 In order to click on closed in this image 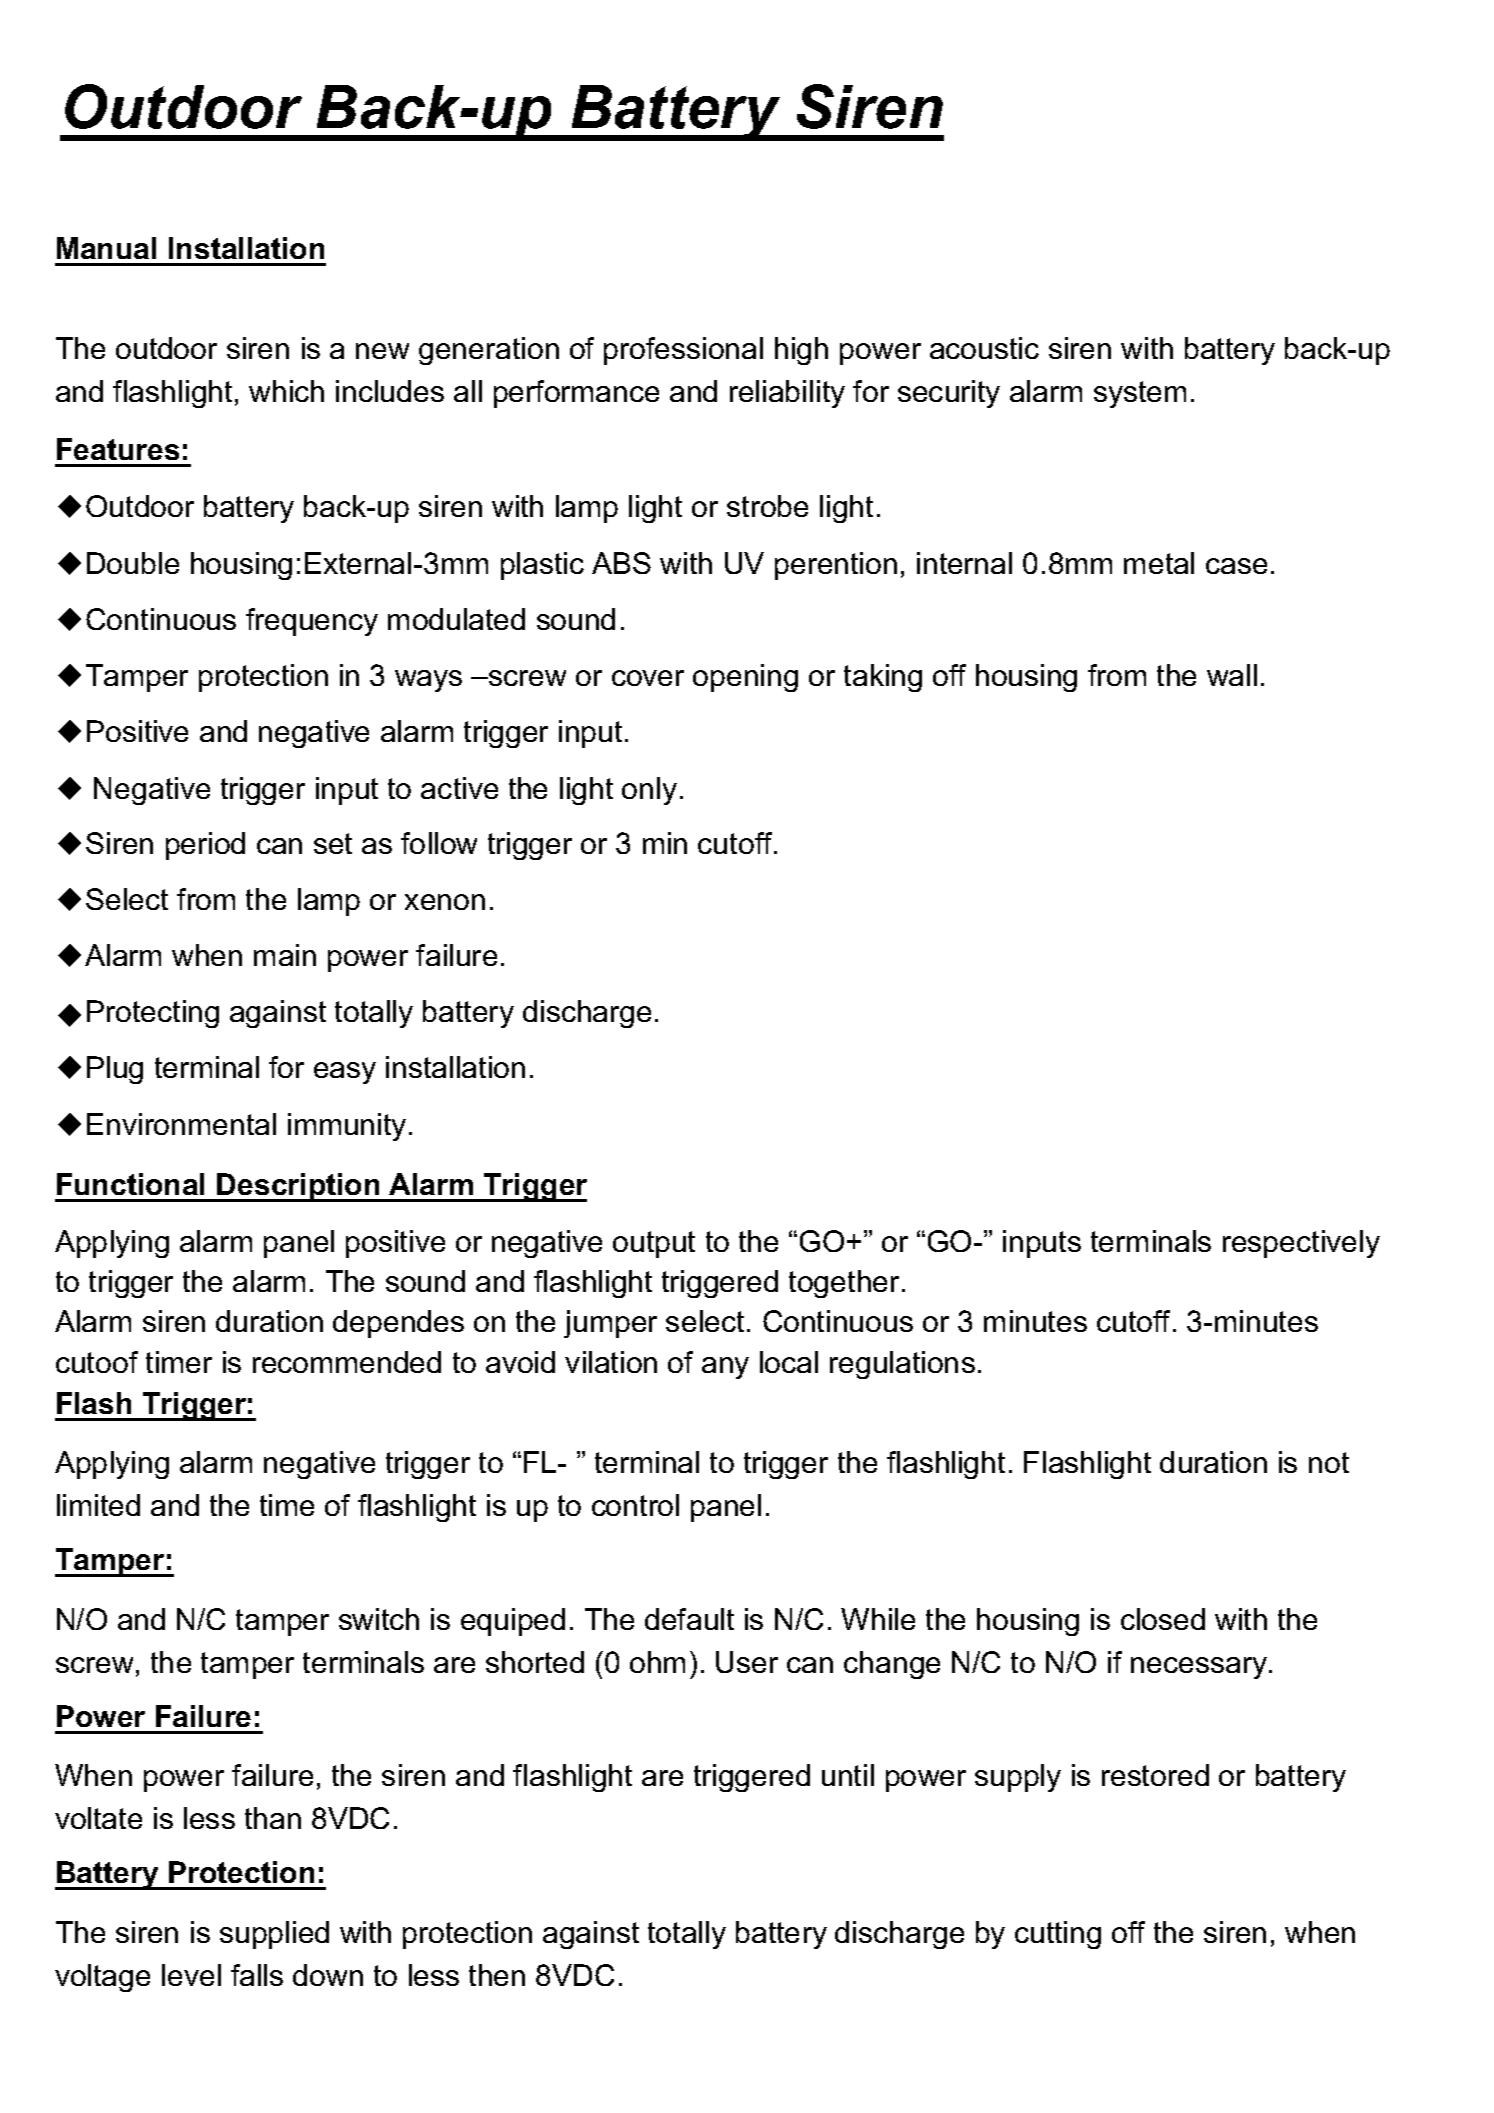, I will do `click(1163, 1619)`.
